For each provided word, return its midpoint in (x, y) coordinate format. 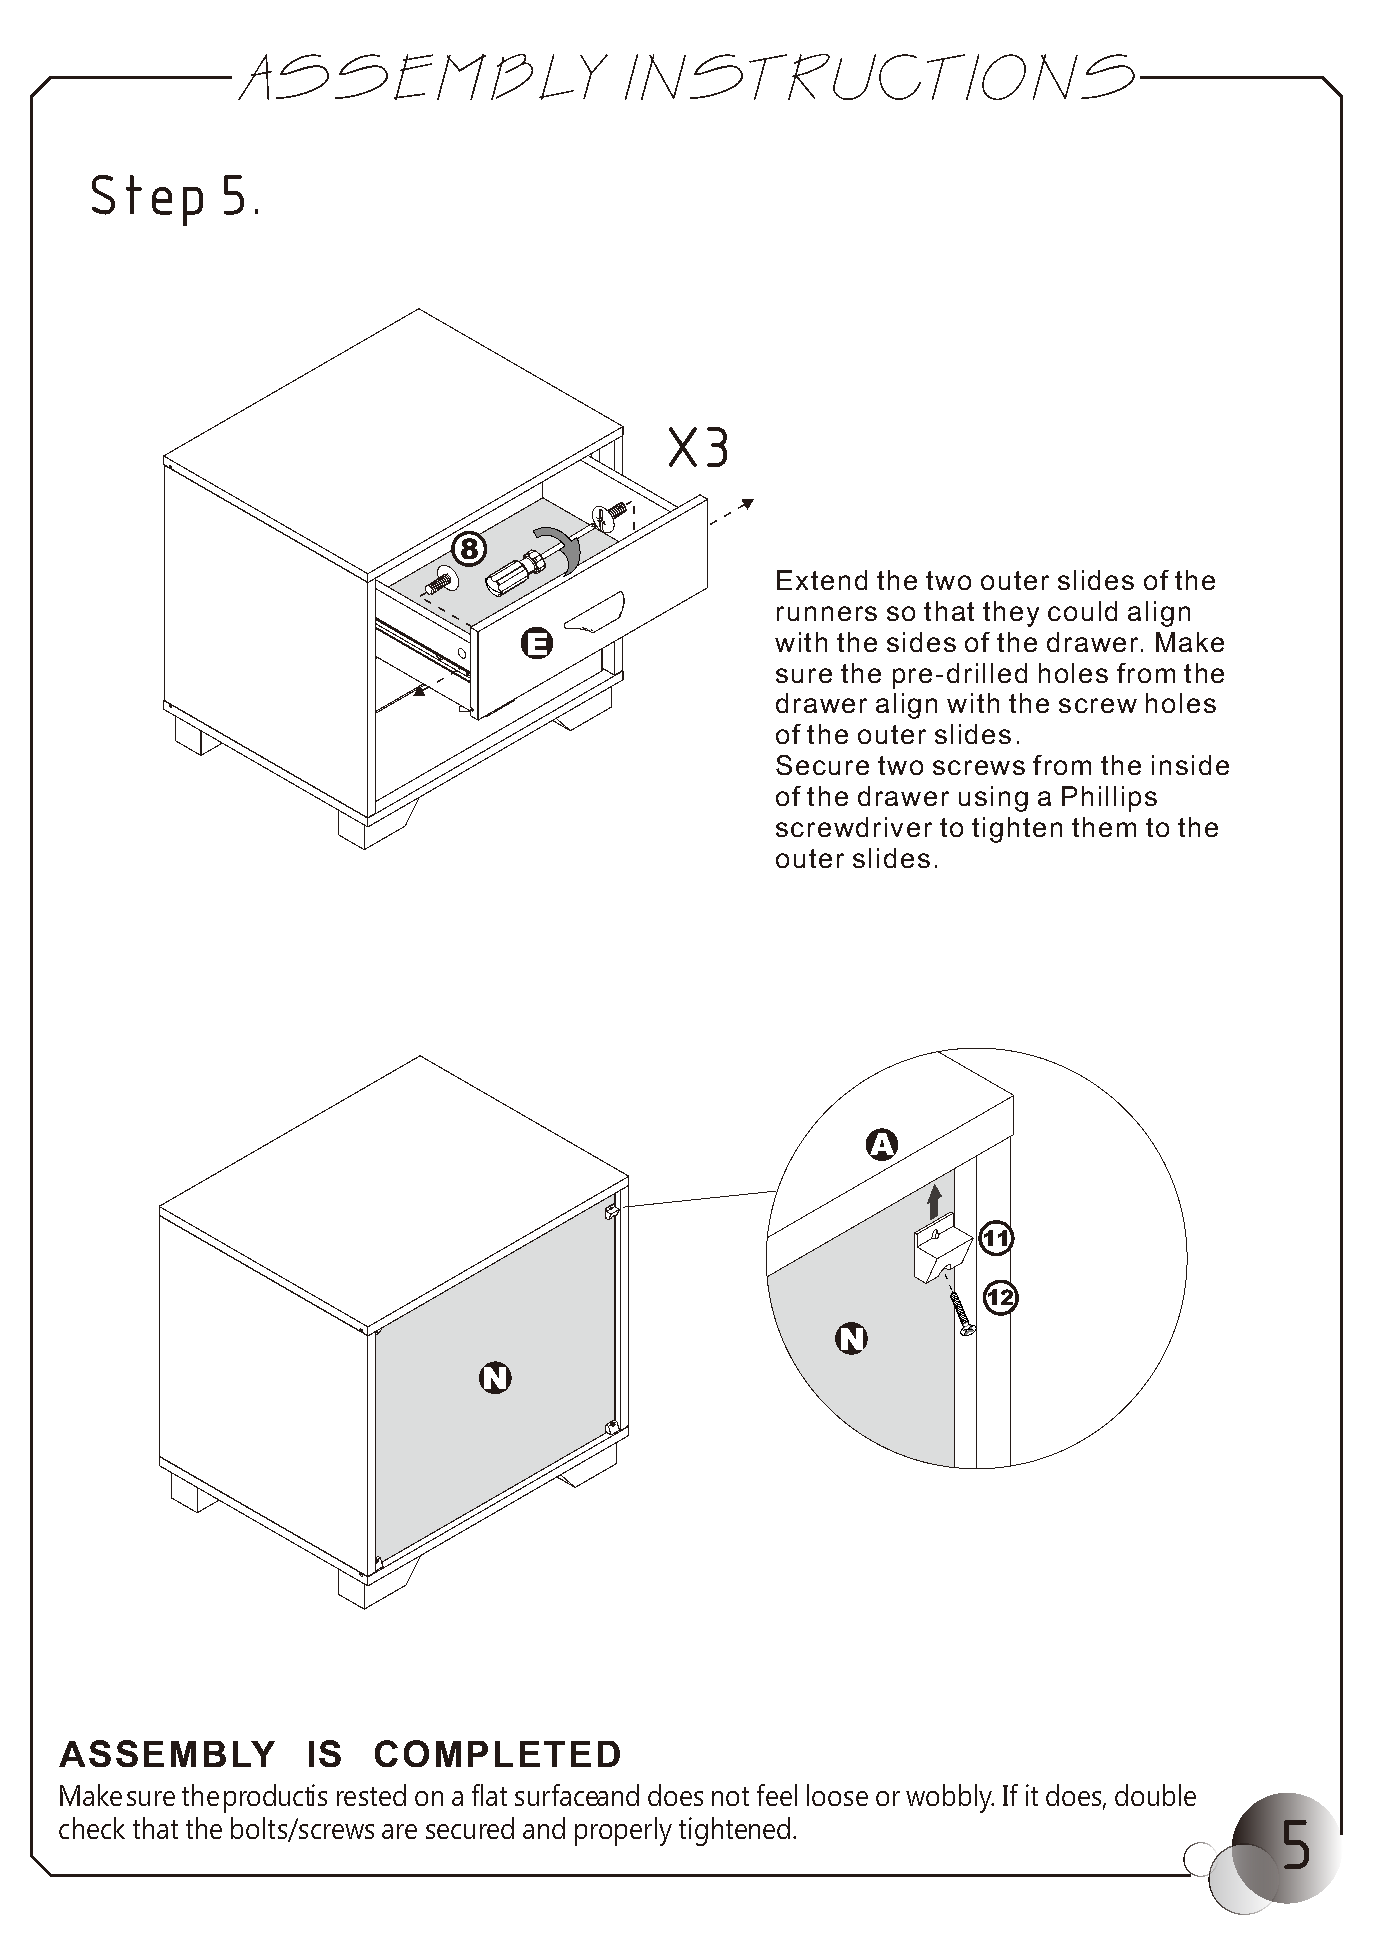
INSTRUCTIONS (880, 77)
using (993, 799)
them (1104, 827)
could (1082, 611)
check (92, 1828)
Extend (822, 580)
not (730, 1796)
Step (147, 200)
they (1011, 614)
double (1155, 1795)
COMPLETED (497, 1753)
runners (827, 613)
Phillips (1109, 799)
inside (1190, 765)
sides (921, 642)
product (269, 1798)
